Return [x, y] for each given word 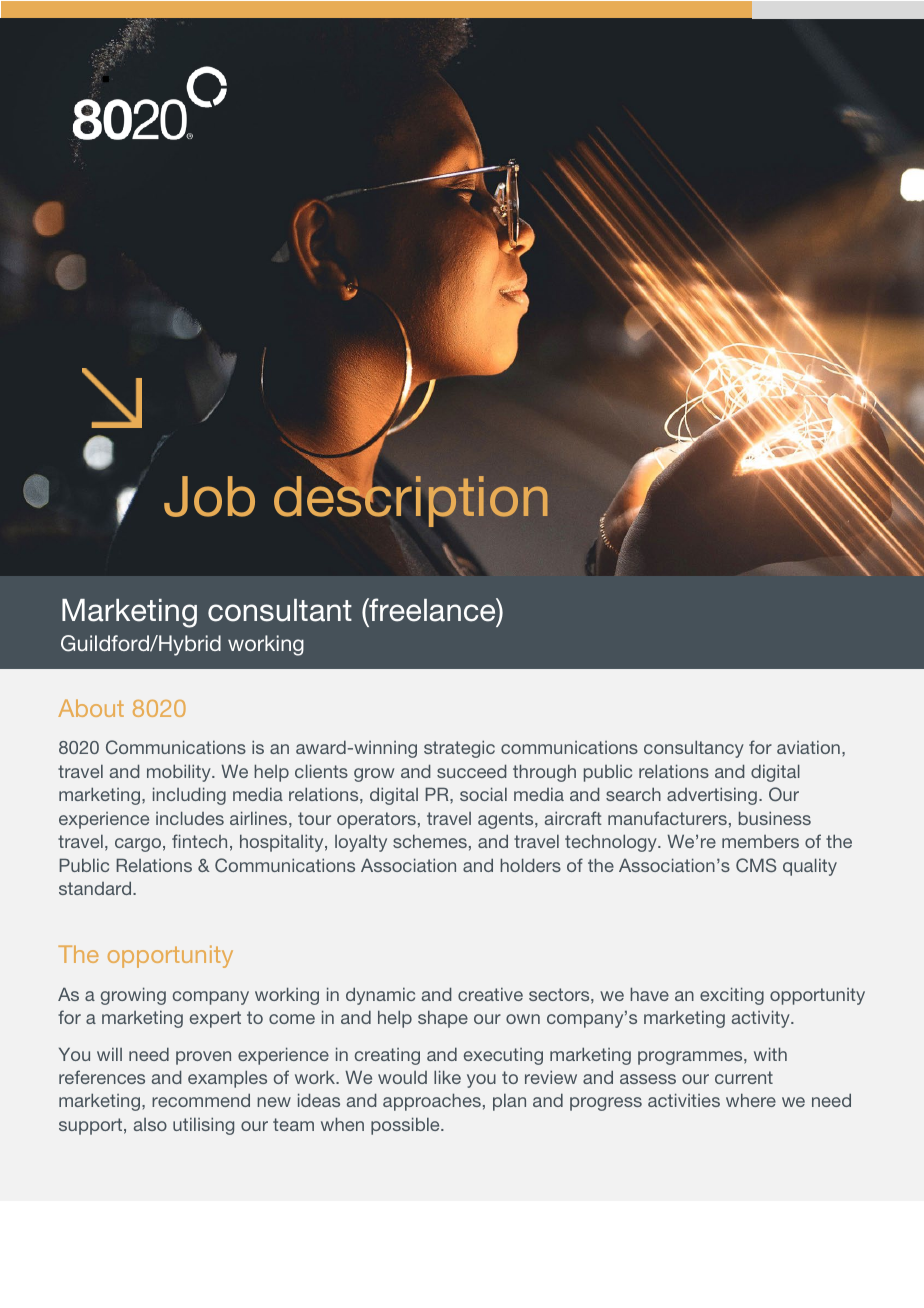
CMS [756, 865]
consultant [280, 610]
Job [209, 496]
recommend [201, 1100]
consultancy [694, 749]
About [91, 708]
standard [96, 888]
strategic [459, 749]
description [411, 500]
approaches [432, 1102]
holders [530, 865]
